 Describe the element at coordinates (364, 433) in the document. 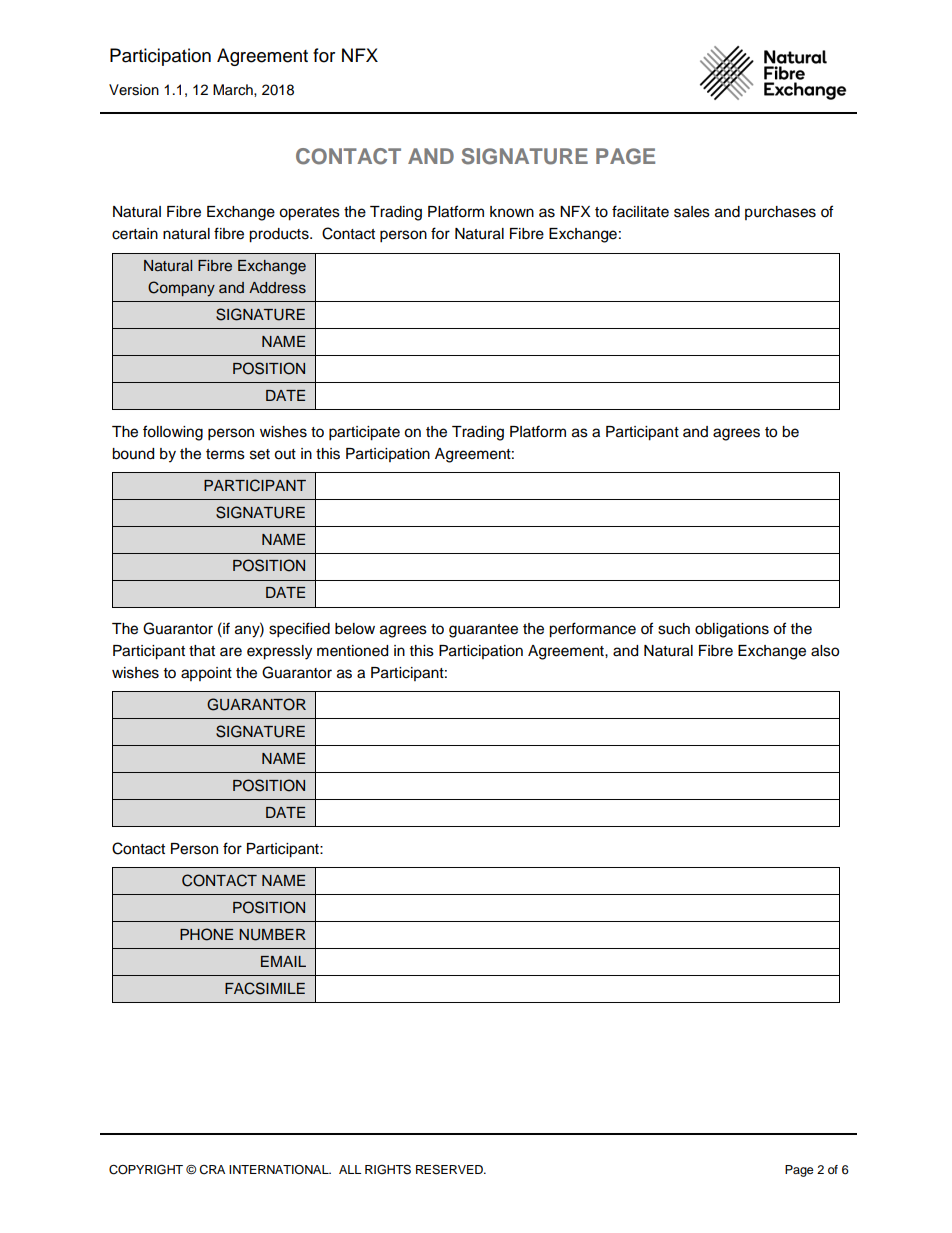

I see `participate` at that location.
